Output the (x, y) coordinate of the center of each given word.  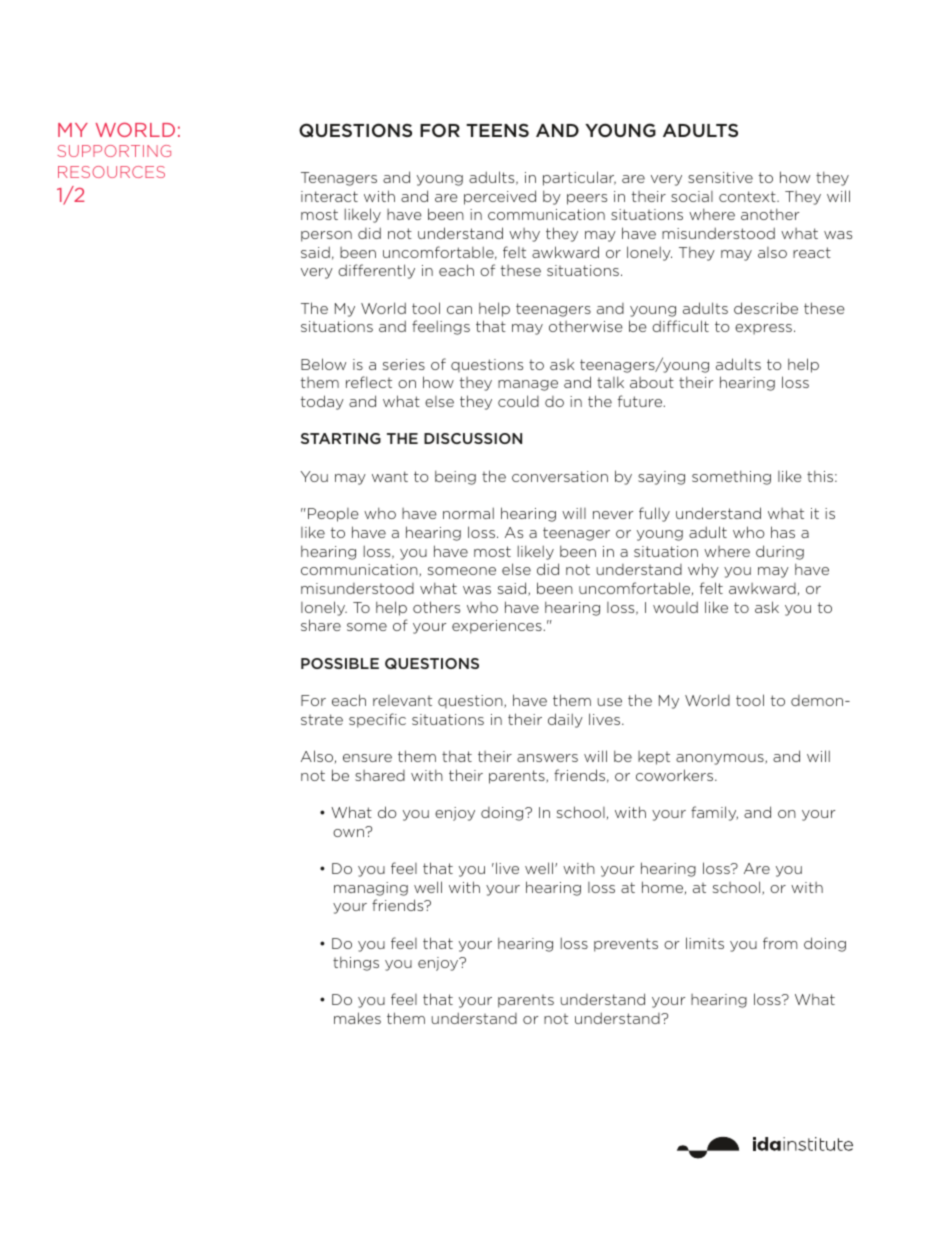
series (404, 364)
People (333, 515)
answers (547, 758)
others (436, 607)
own (350, 832)
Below (323, 364)
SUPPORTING (114, 151)
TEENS (497, 130)
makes (357, 1018)
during (780, 552)
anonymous (721, 759)
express (763, 329)
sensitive (720, 177)
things (356, 963)
